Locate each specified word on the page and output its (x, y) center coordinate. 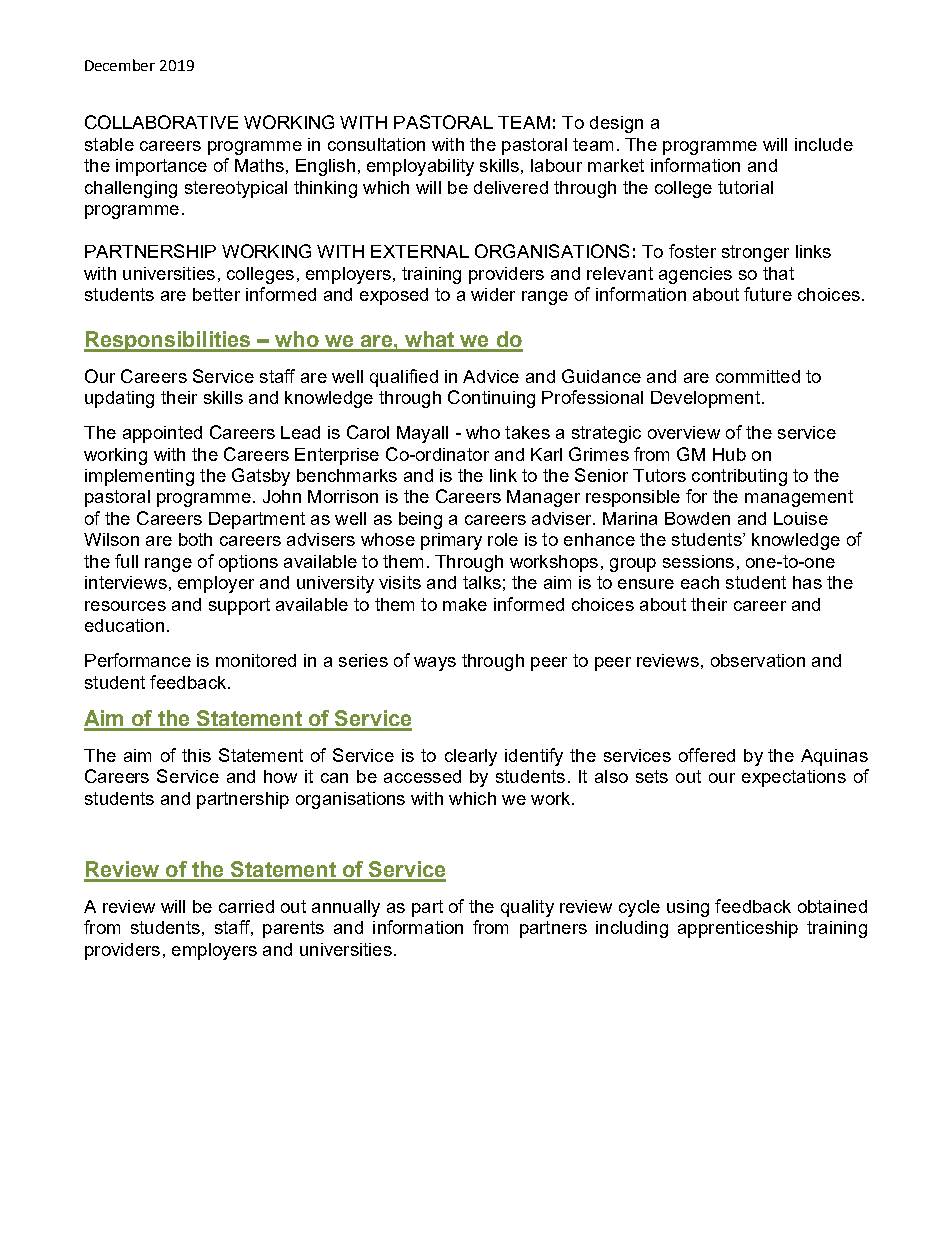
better (216, 294)
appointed (162, 434)
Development (705, 399)
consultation (376, 144)
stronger (755, 253)
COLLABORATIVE (161, 122)
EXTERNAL (420, 251)
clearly (471, 757)
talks (482, 582)
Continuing (491, 399)
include (824, 144)
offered (707, 755)
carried (246, 906)
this (196, 755)
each (700, 582)
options (248, 563)
